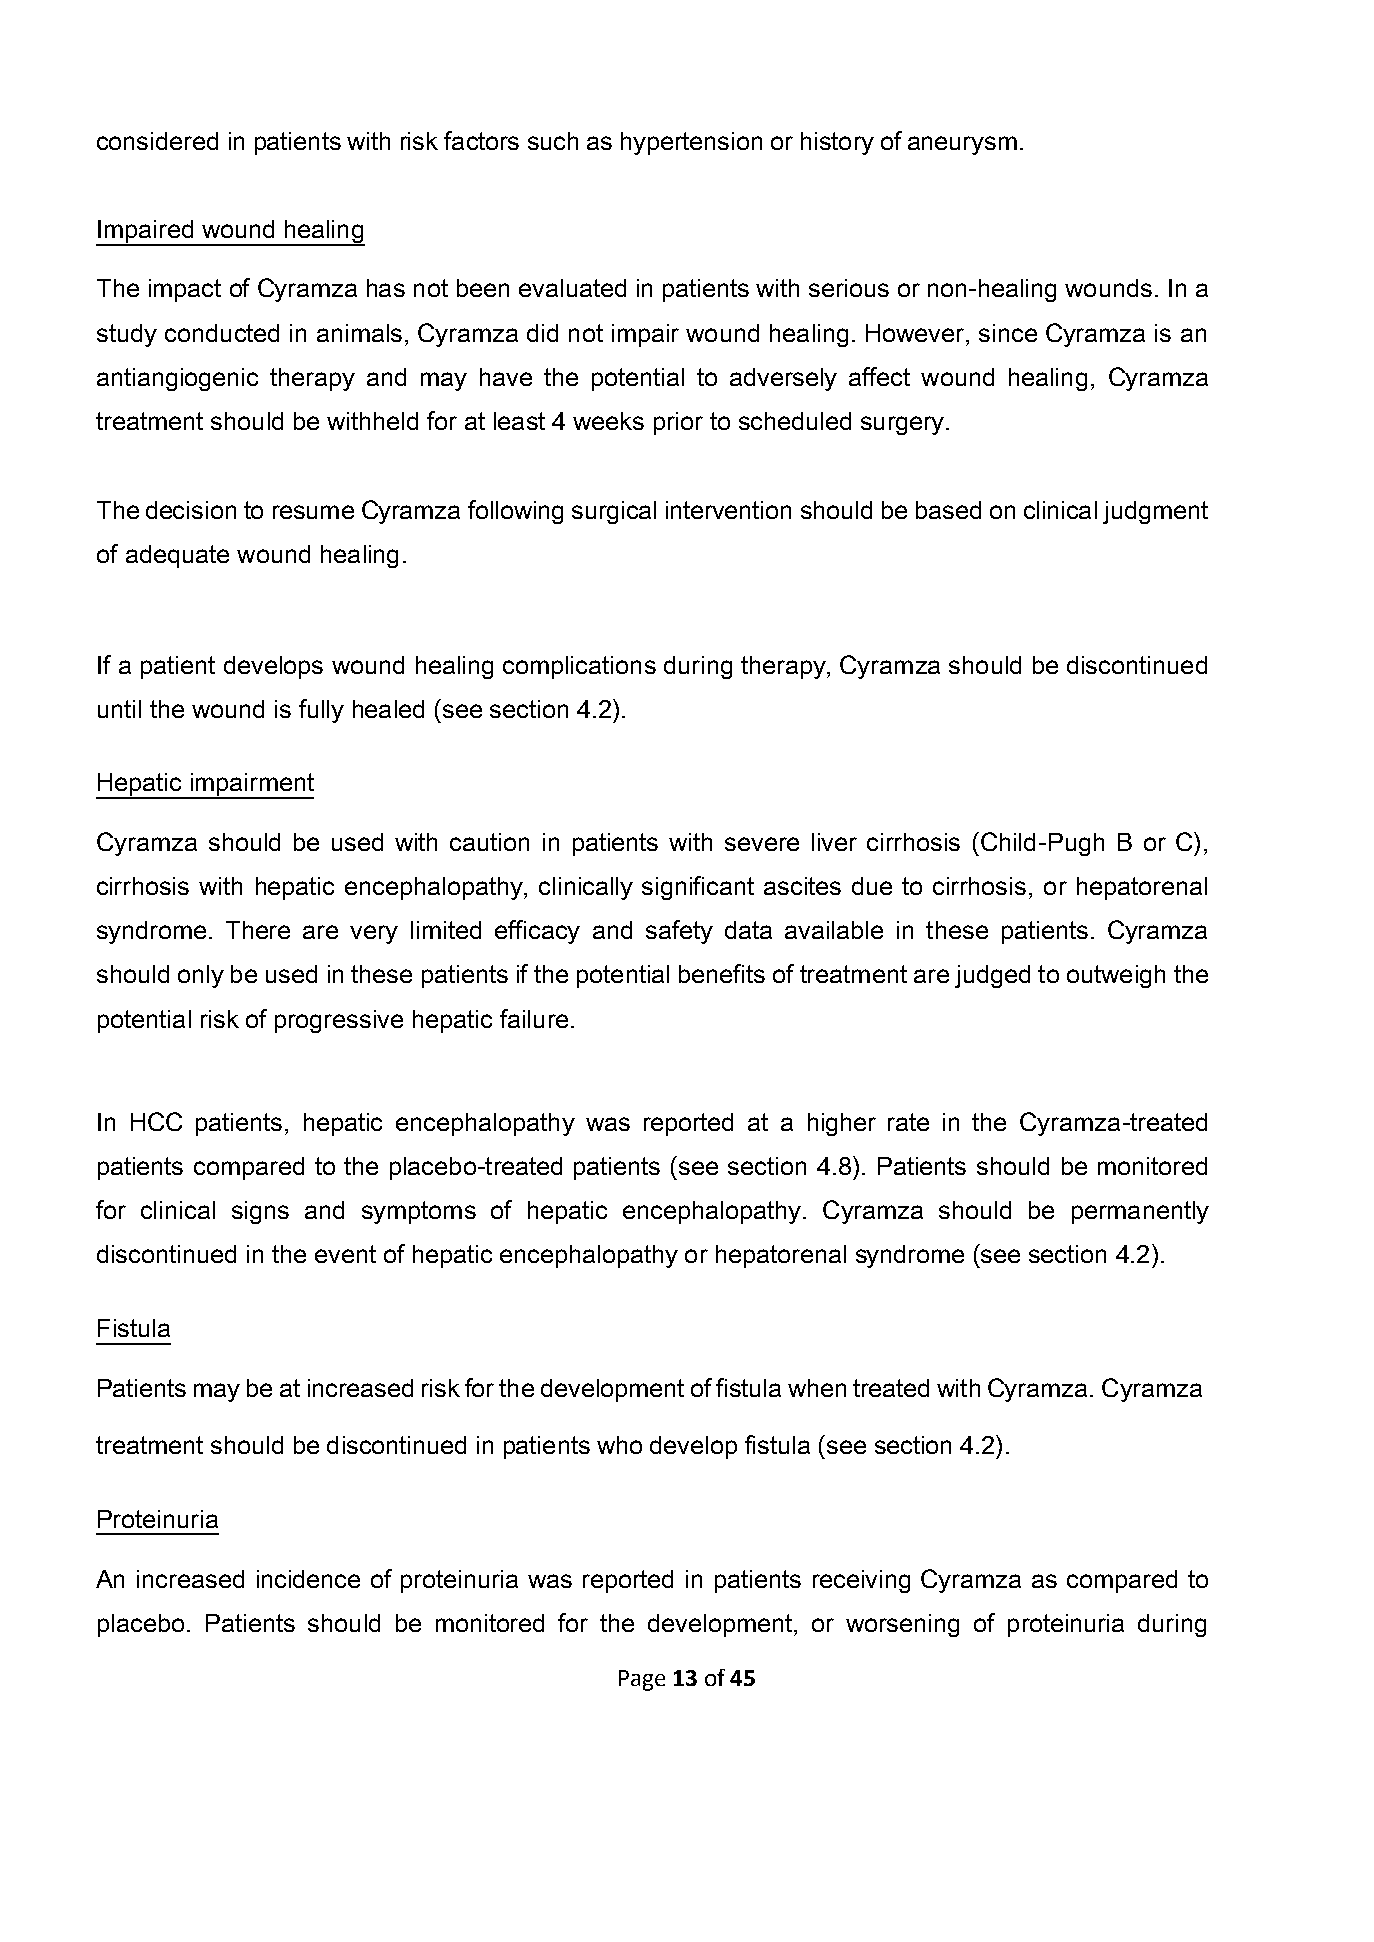 This document has height=1942, width=1374. What do you see at coordinates (258, 930) in the document?
I see `There` at bounding box center [258, 930].
